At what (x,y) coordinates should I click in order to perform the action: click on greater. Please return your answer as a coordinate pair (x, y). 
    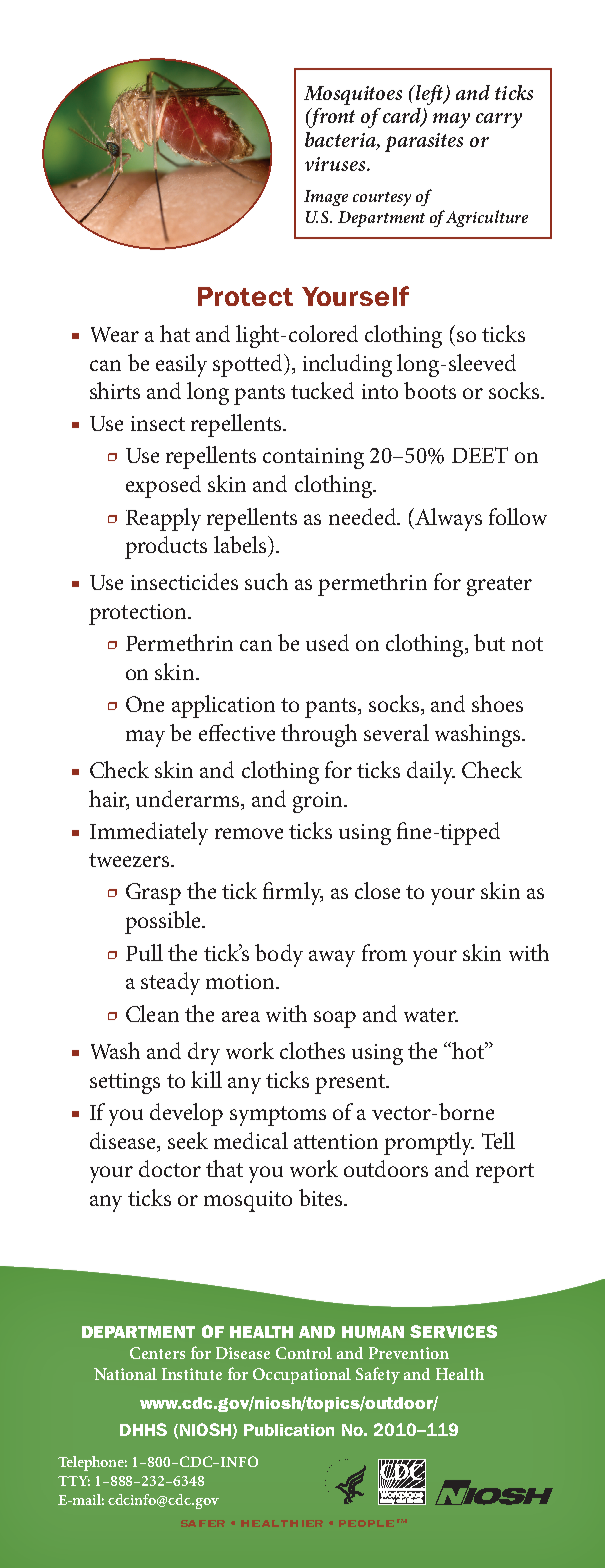
    Looking at the image, I should click on (499, 586).
